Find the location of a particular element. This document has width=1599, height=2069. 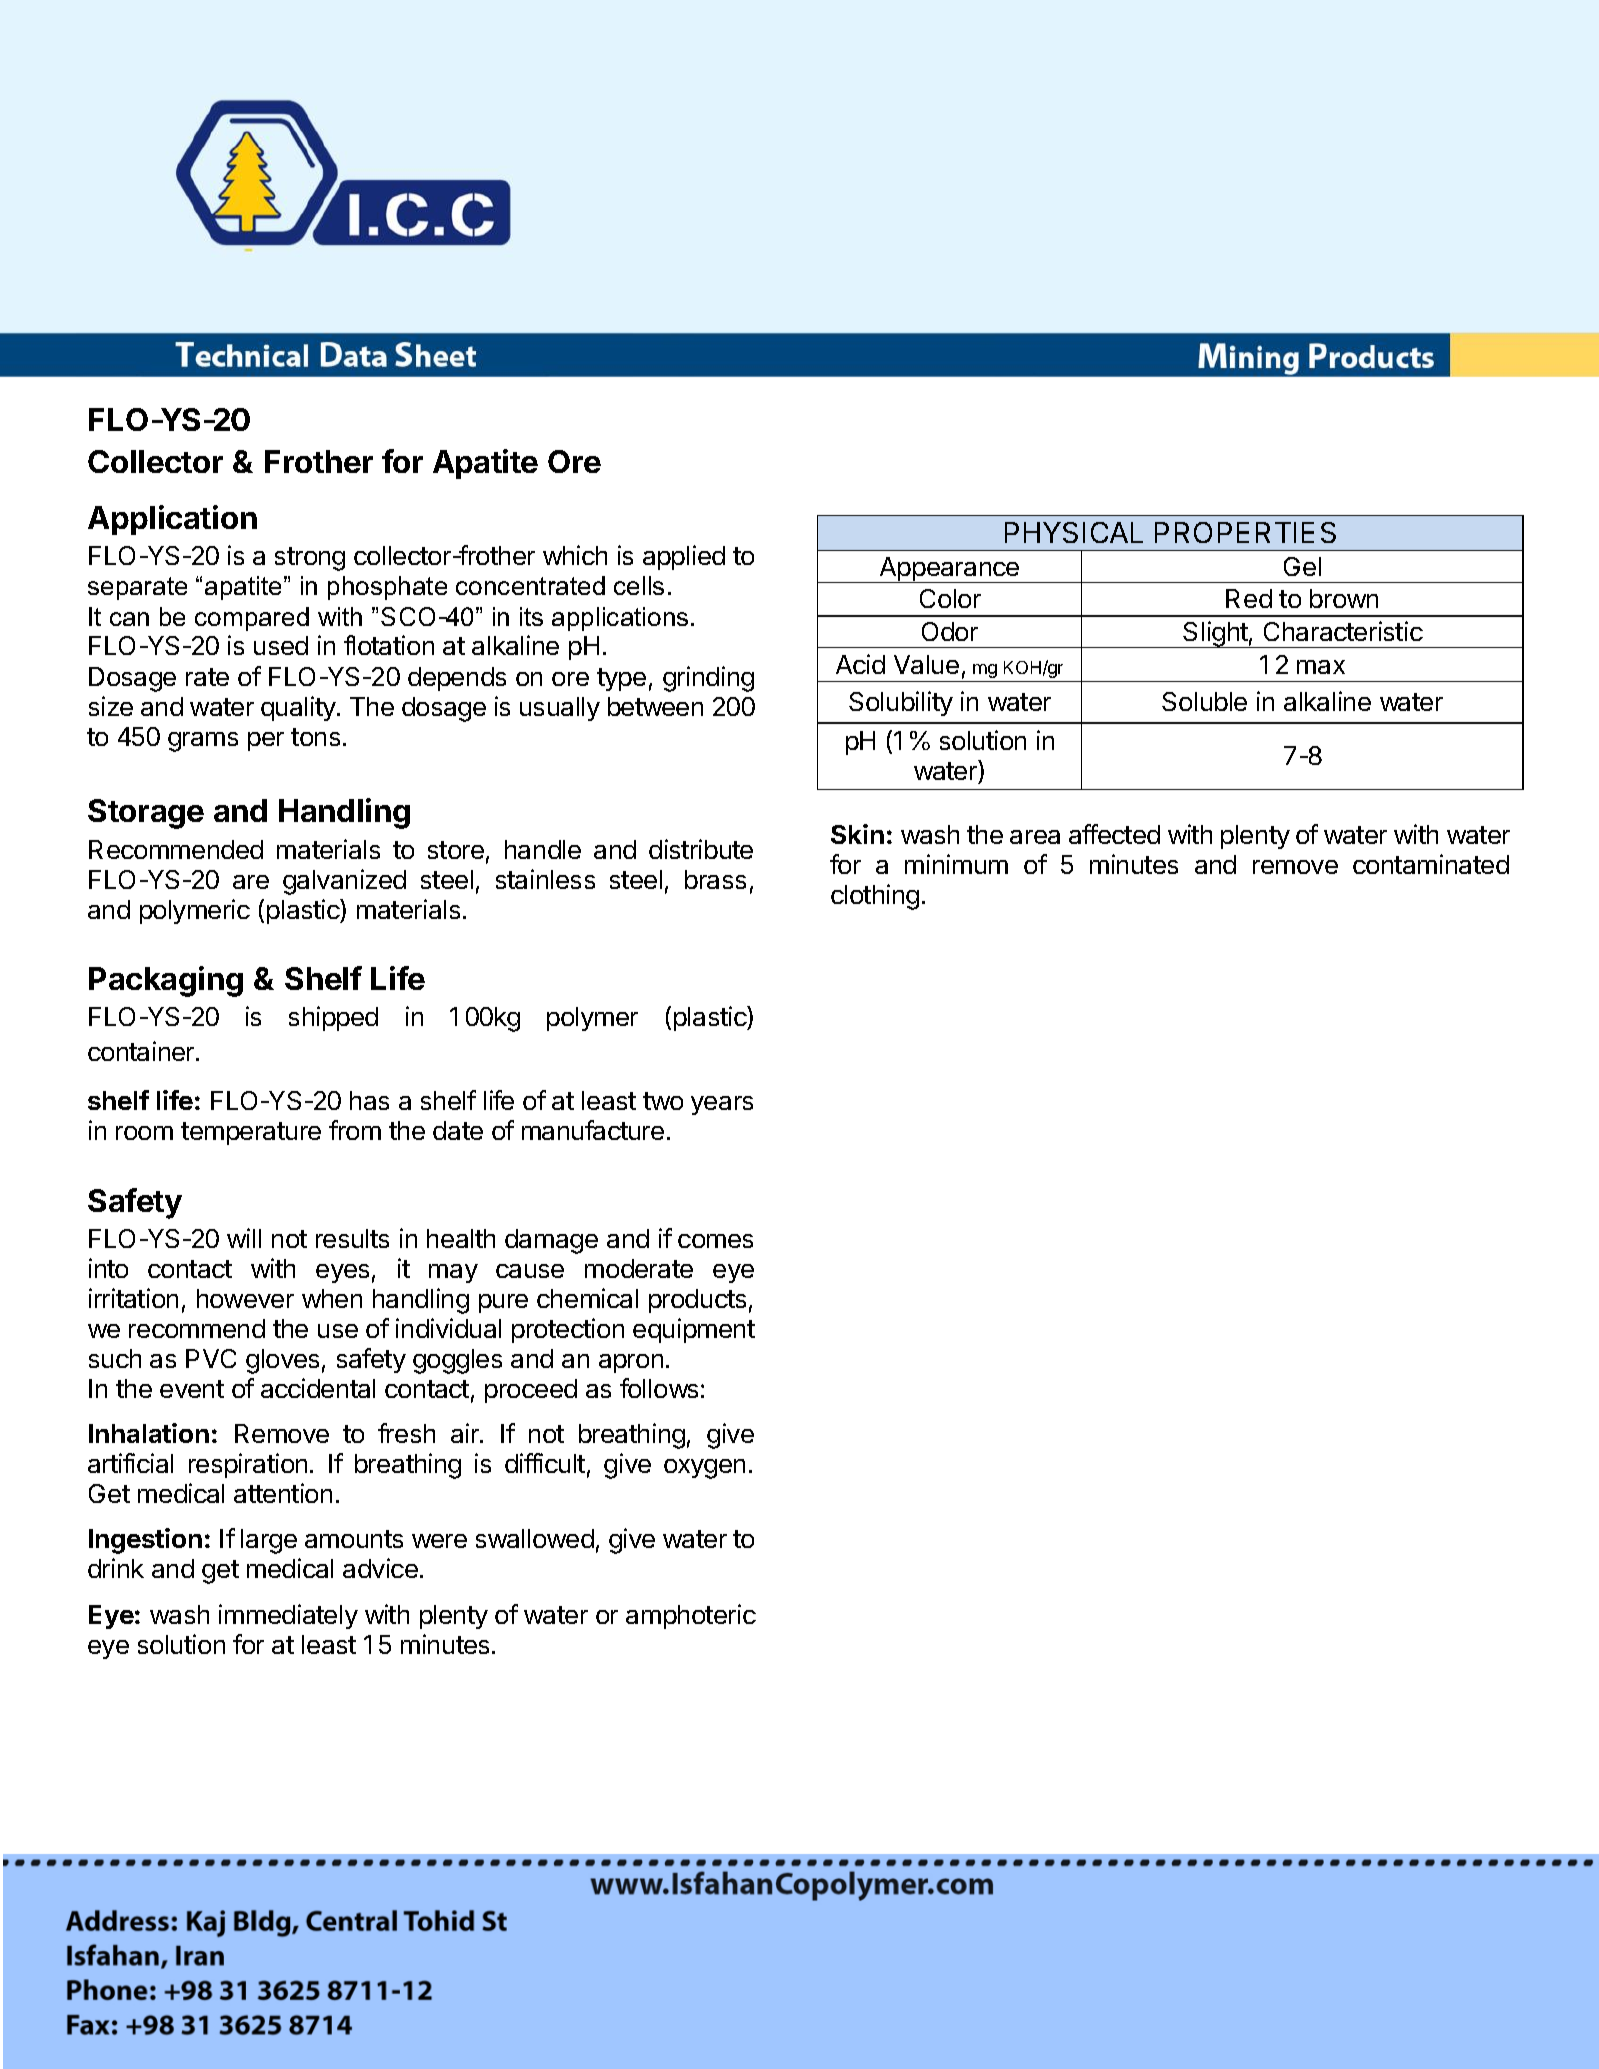

applied is located at coordinates (684, 557).
